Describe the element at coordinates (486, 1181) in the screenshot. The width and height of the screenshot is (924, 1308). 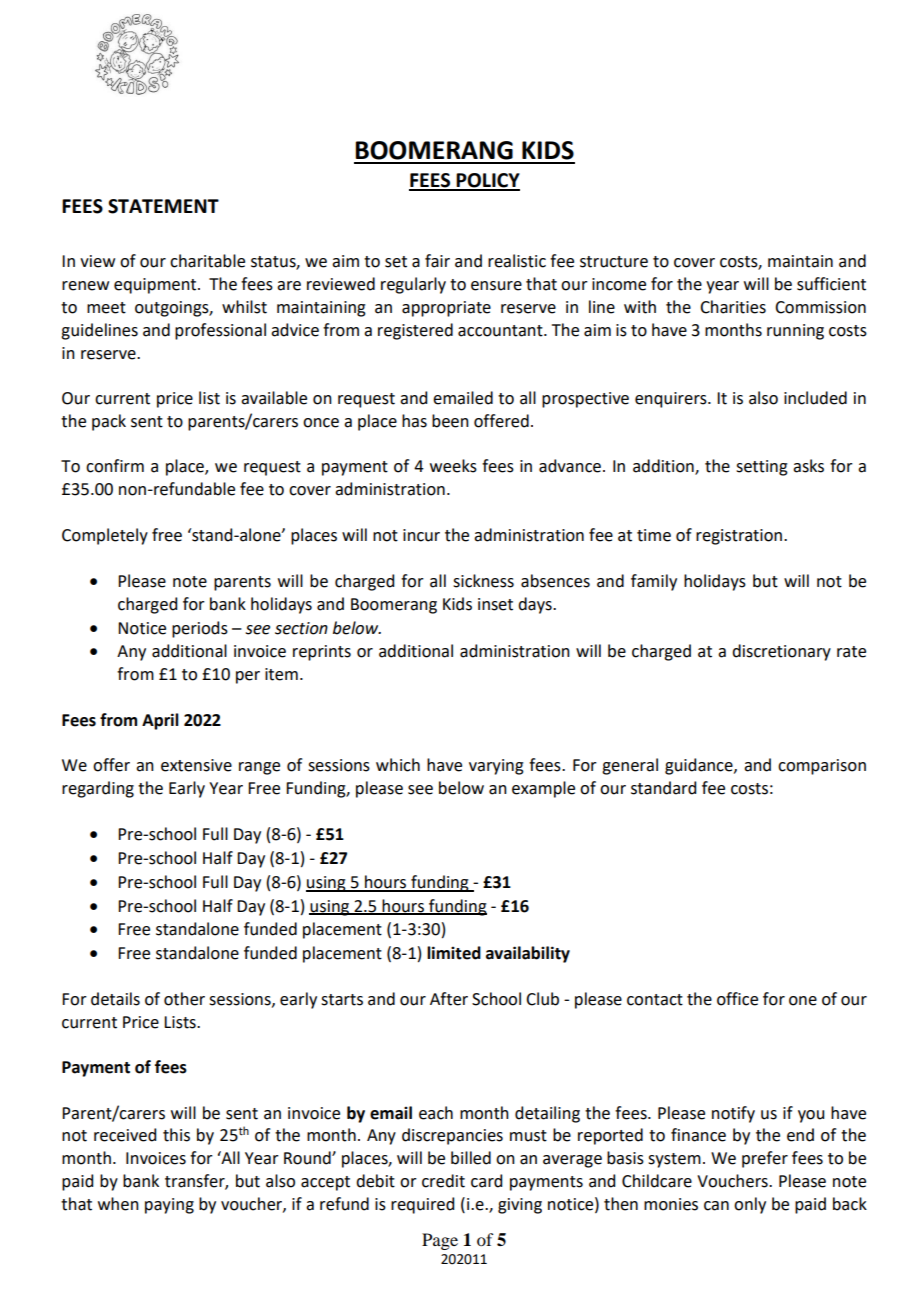
I see `card` at that location.
